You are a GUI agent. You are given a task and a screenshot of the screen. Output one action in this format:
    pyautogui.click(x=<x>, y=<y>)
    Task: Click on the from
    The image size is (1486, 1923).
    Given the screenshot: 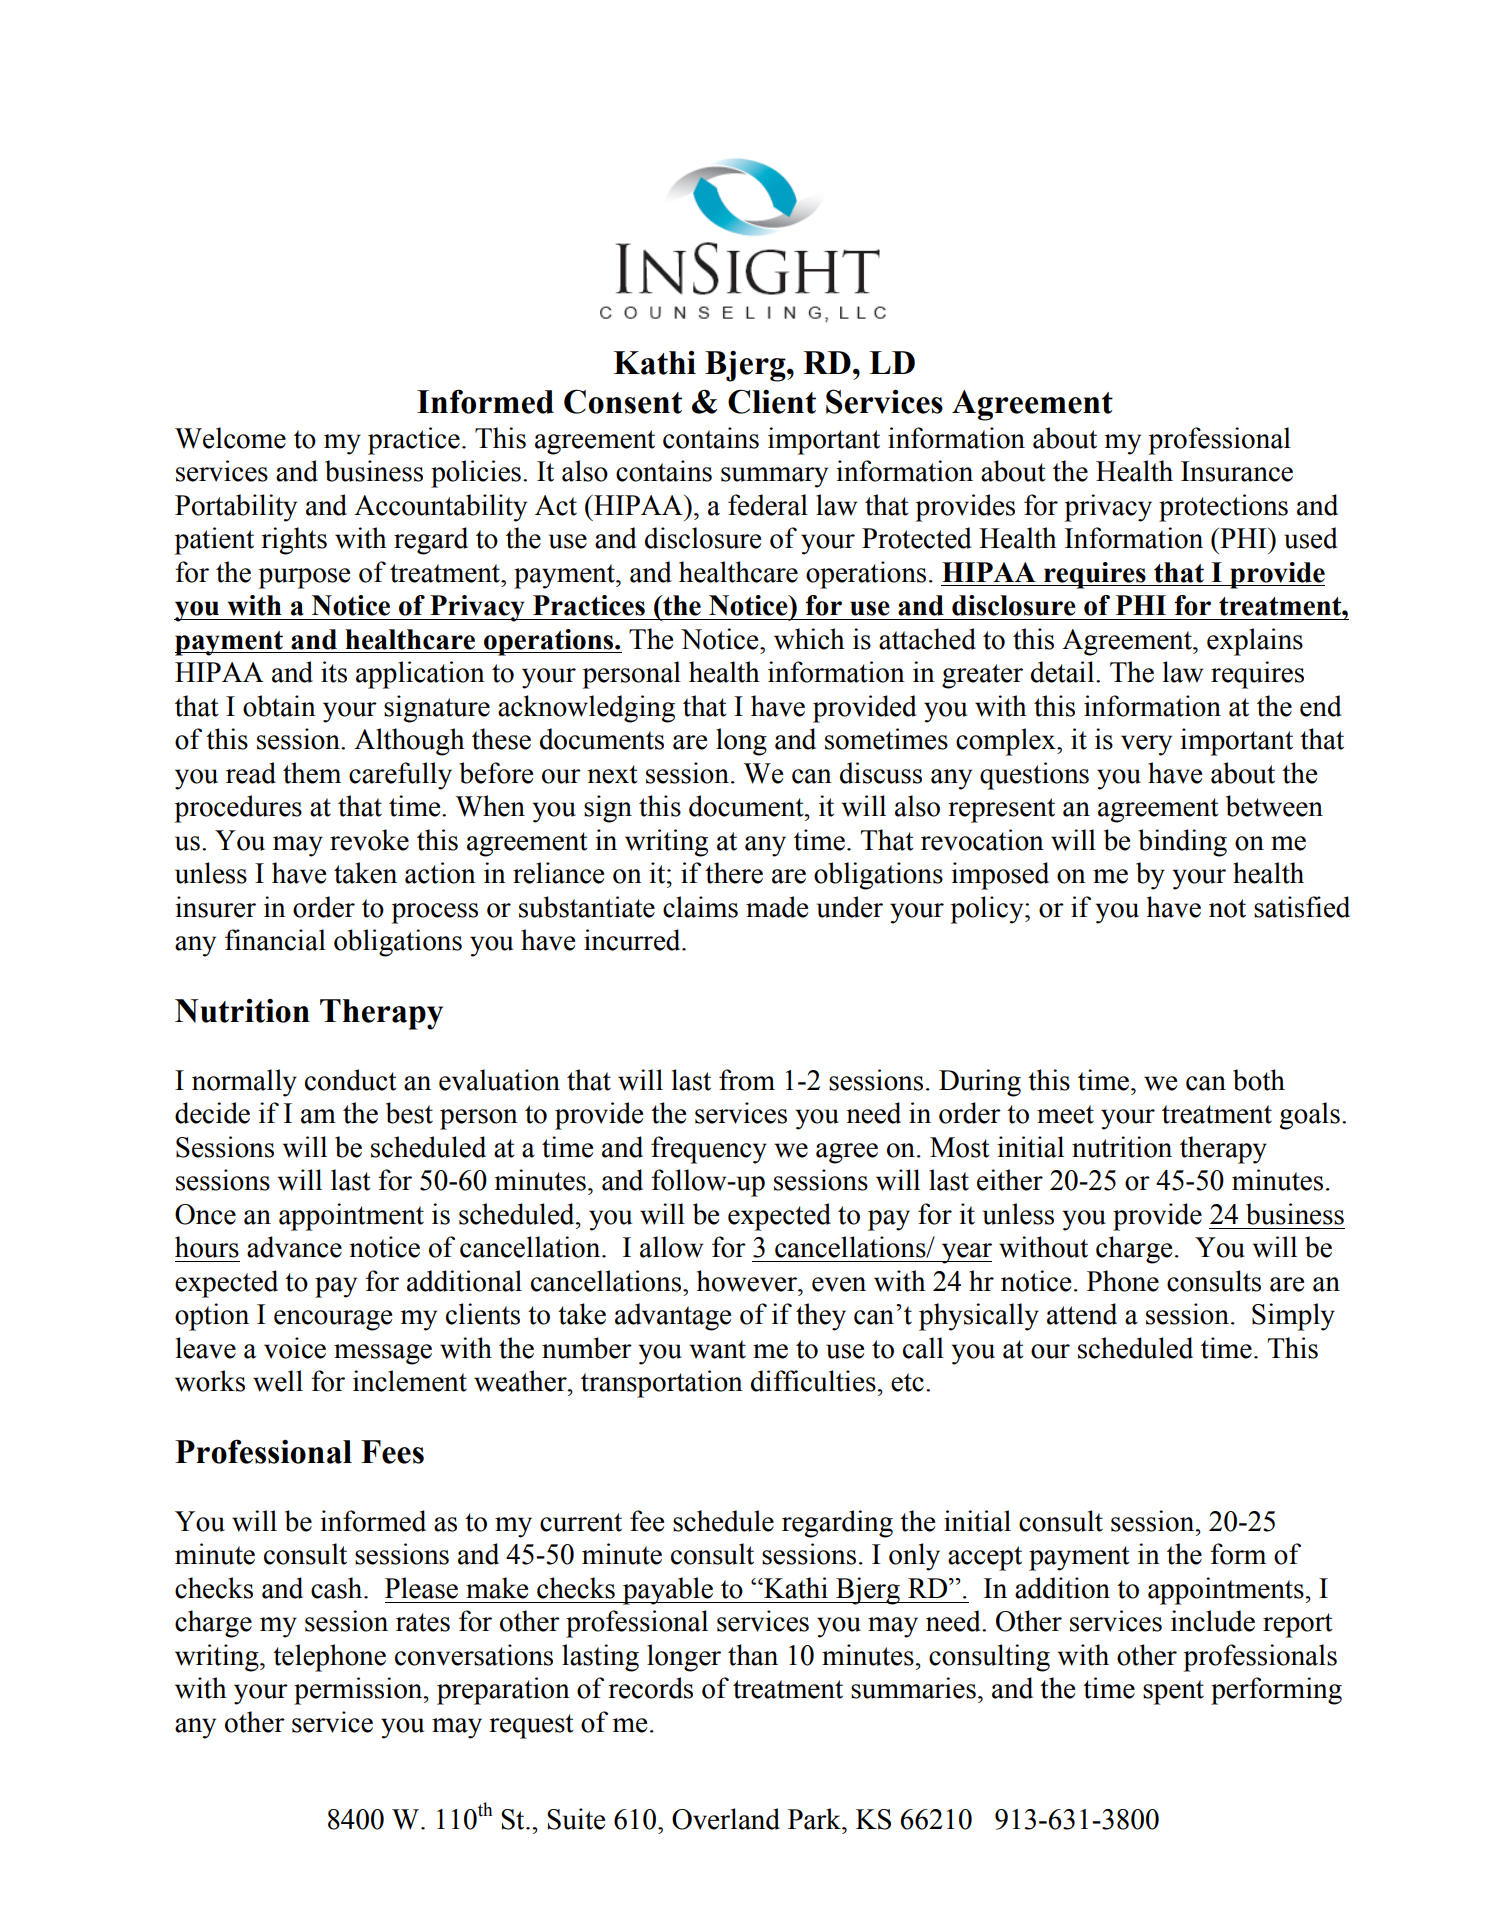 What is the action you would take?
    pyautogui.click(x=747, y=1080)
